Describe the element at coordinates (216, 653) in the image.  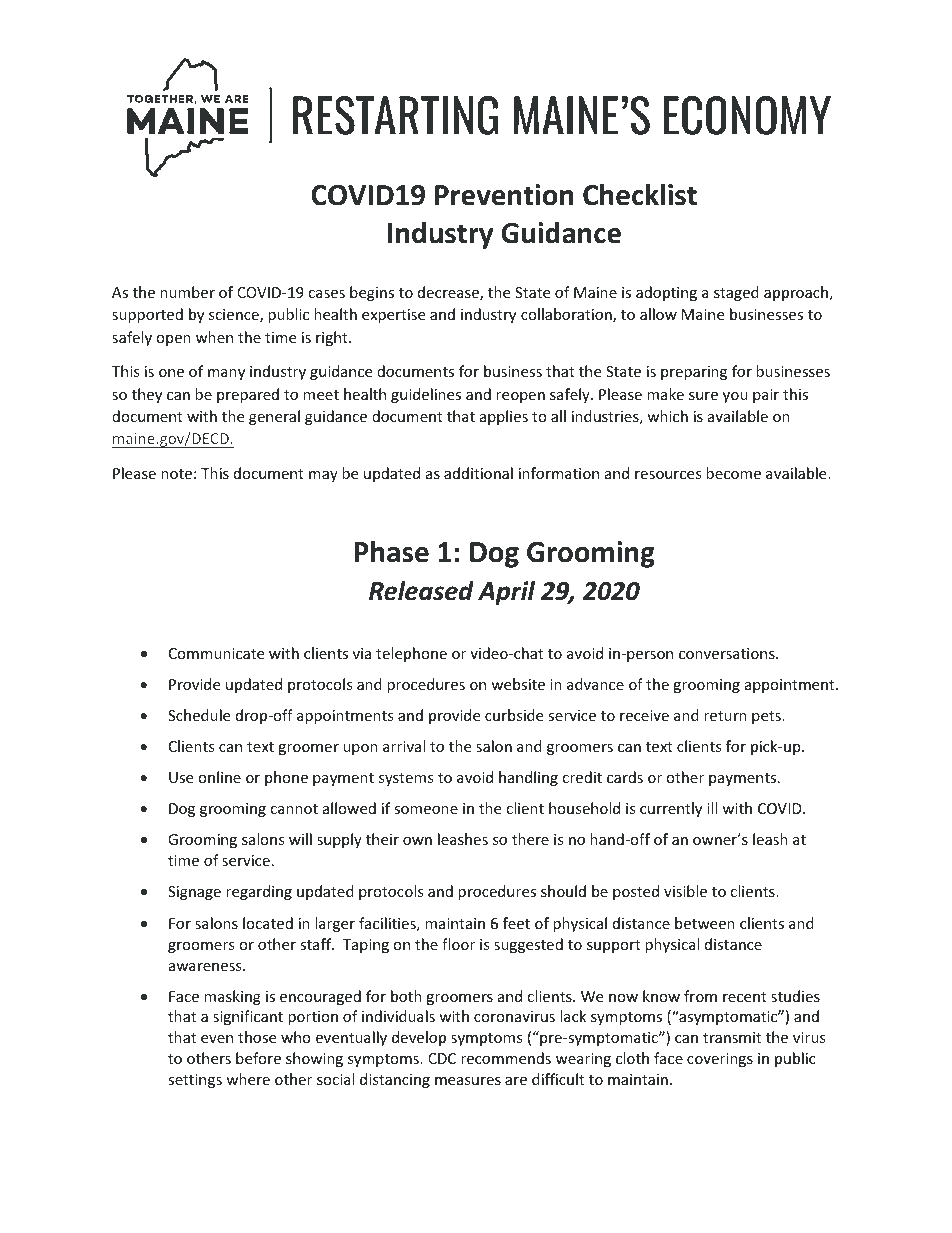
I see `Communicate` at that location.
